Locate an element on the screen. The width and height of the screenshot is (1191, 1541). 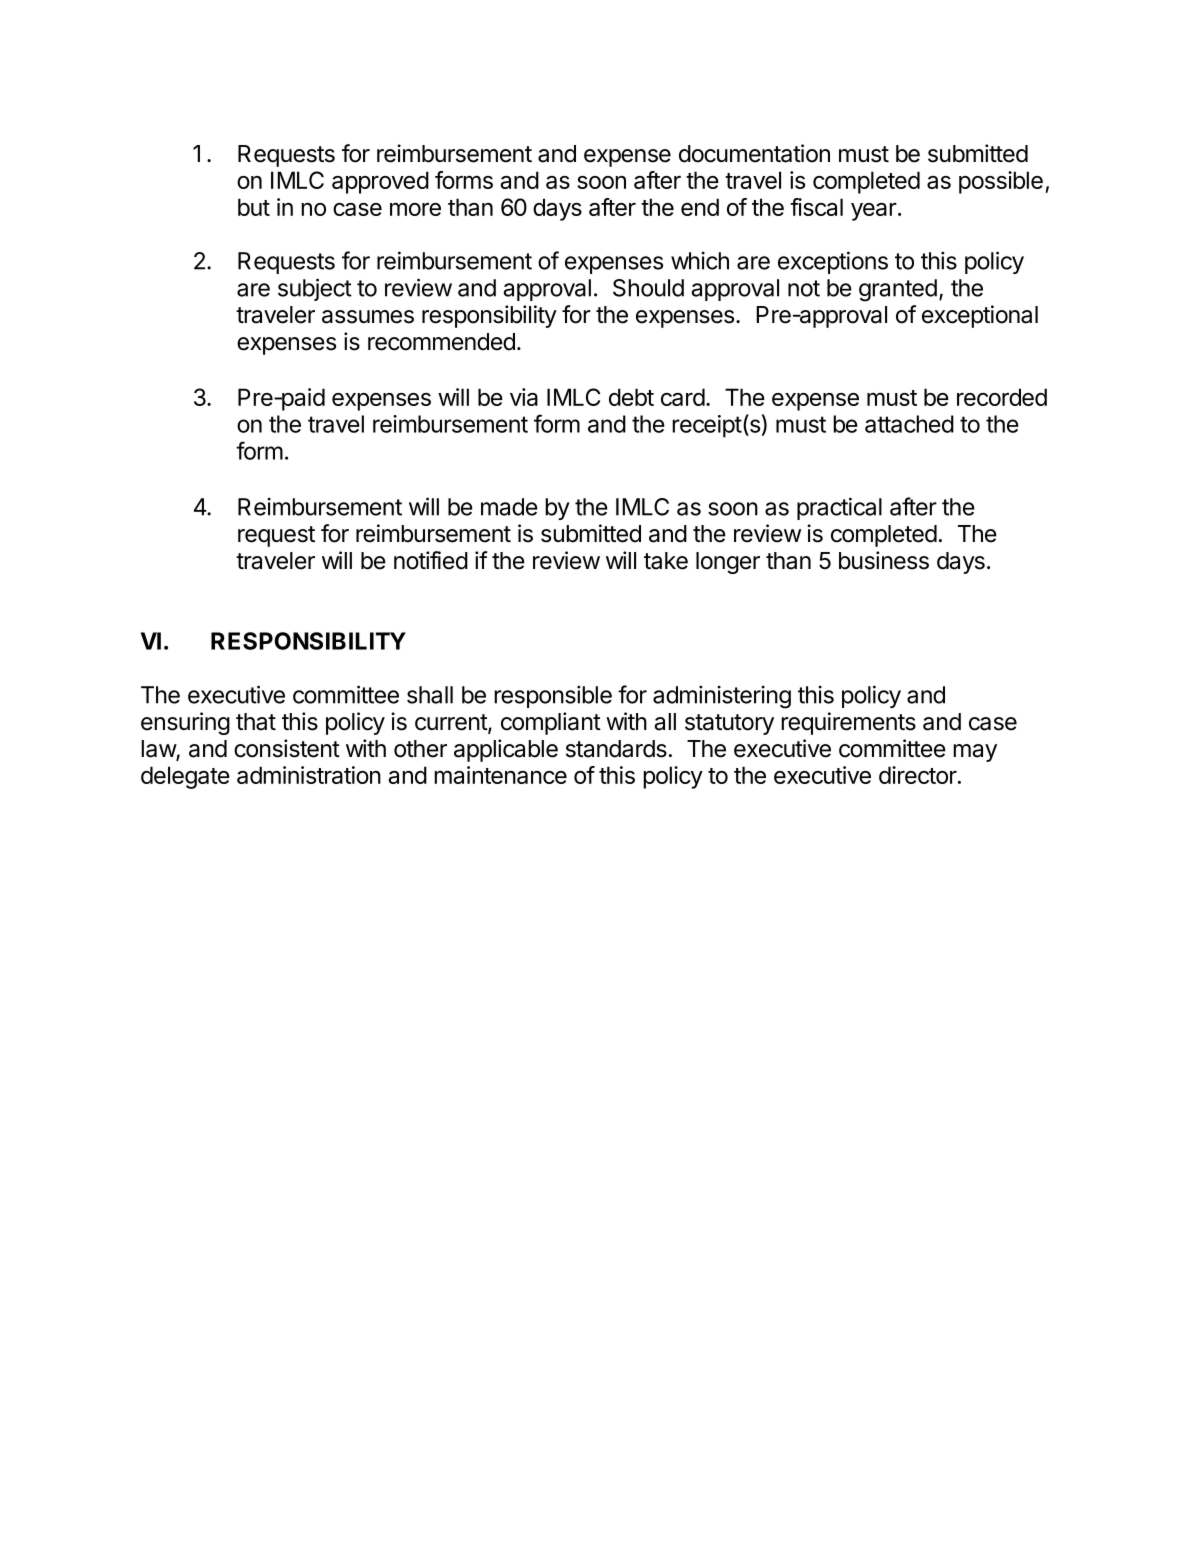
but is located at coordinates (254, 207).
